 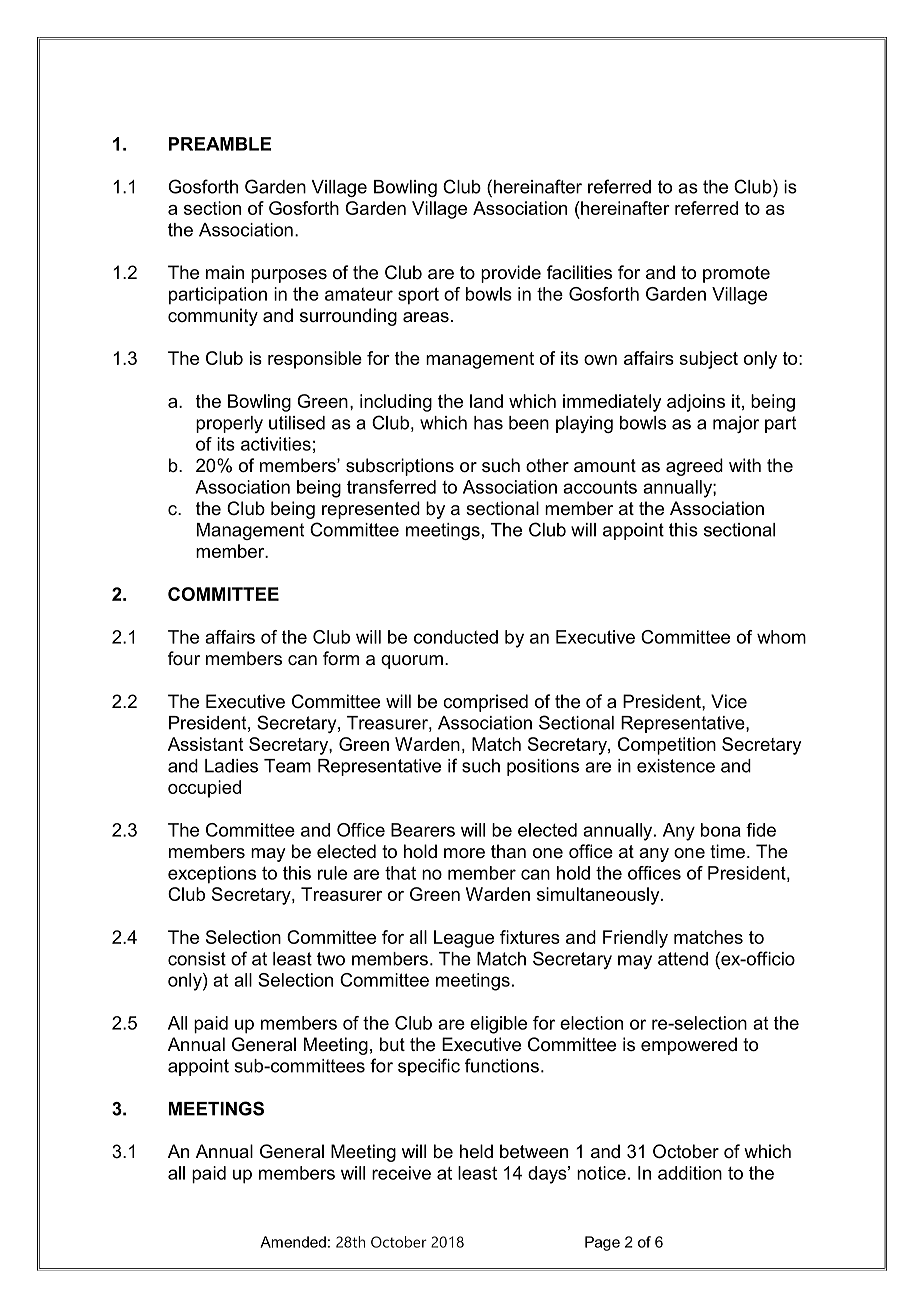 What do you see at coordinates (511, 274) in the document?
I see `provide` at bounding box center [511, 274].
